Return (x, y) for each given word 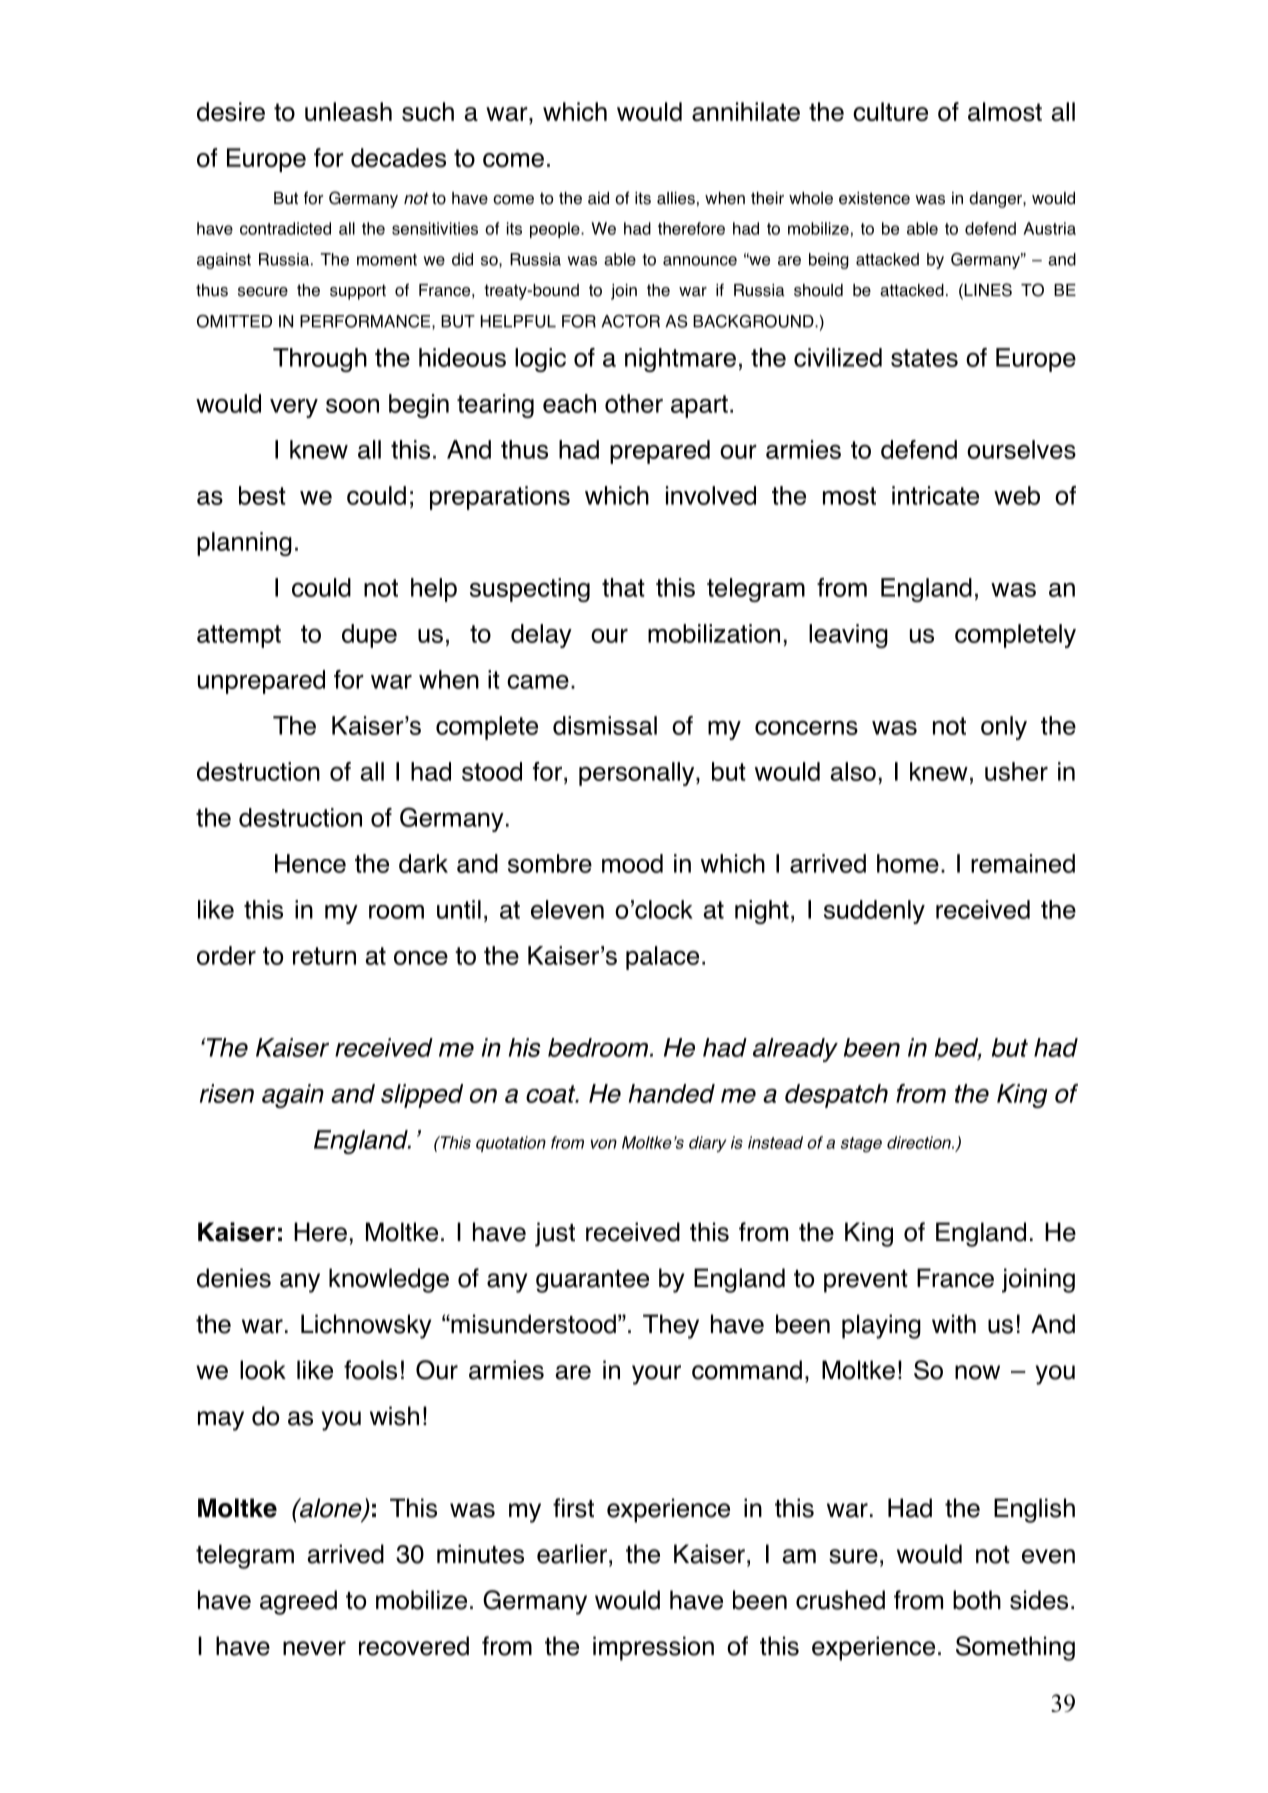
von (604, 1144)
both (977, 1600)
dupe (369, 636)
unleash (348, 112)
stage (861, 1144)
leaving (848, 636)
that (623, 587)
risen (227, 1093)
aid (598, 198)
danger (996, 200)
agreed (298, 1602)
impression (653, 1648)
